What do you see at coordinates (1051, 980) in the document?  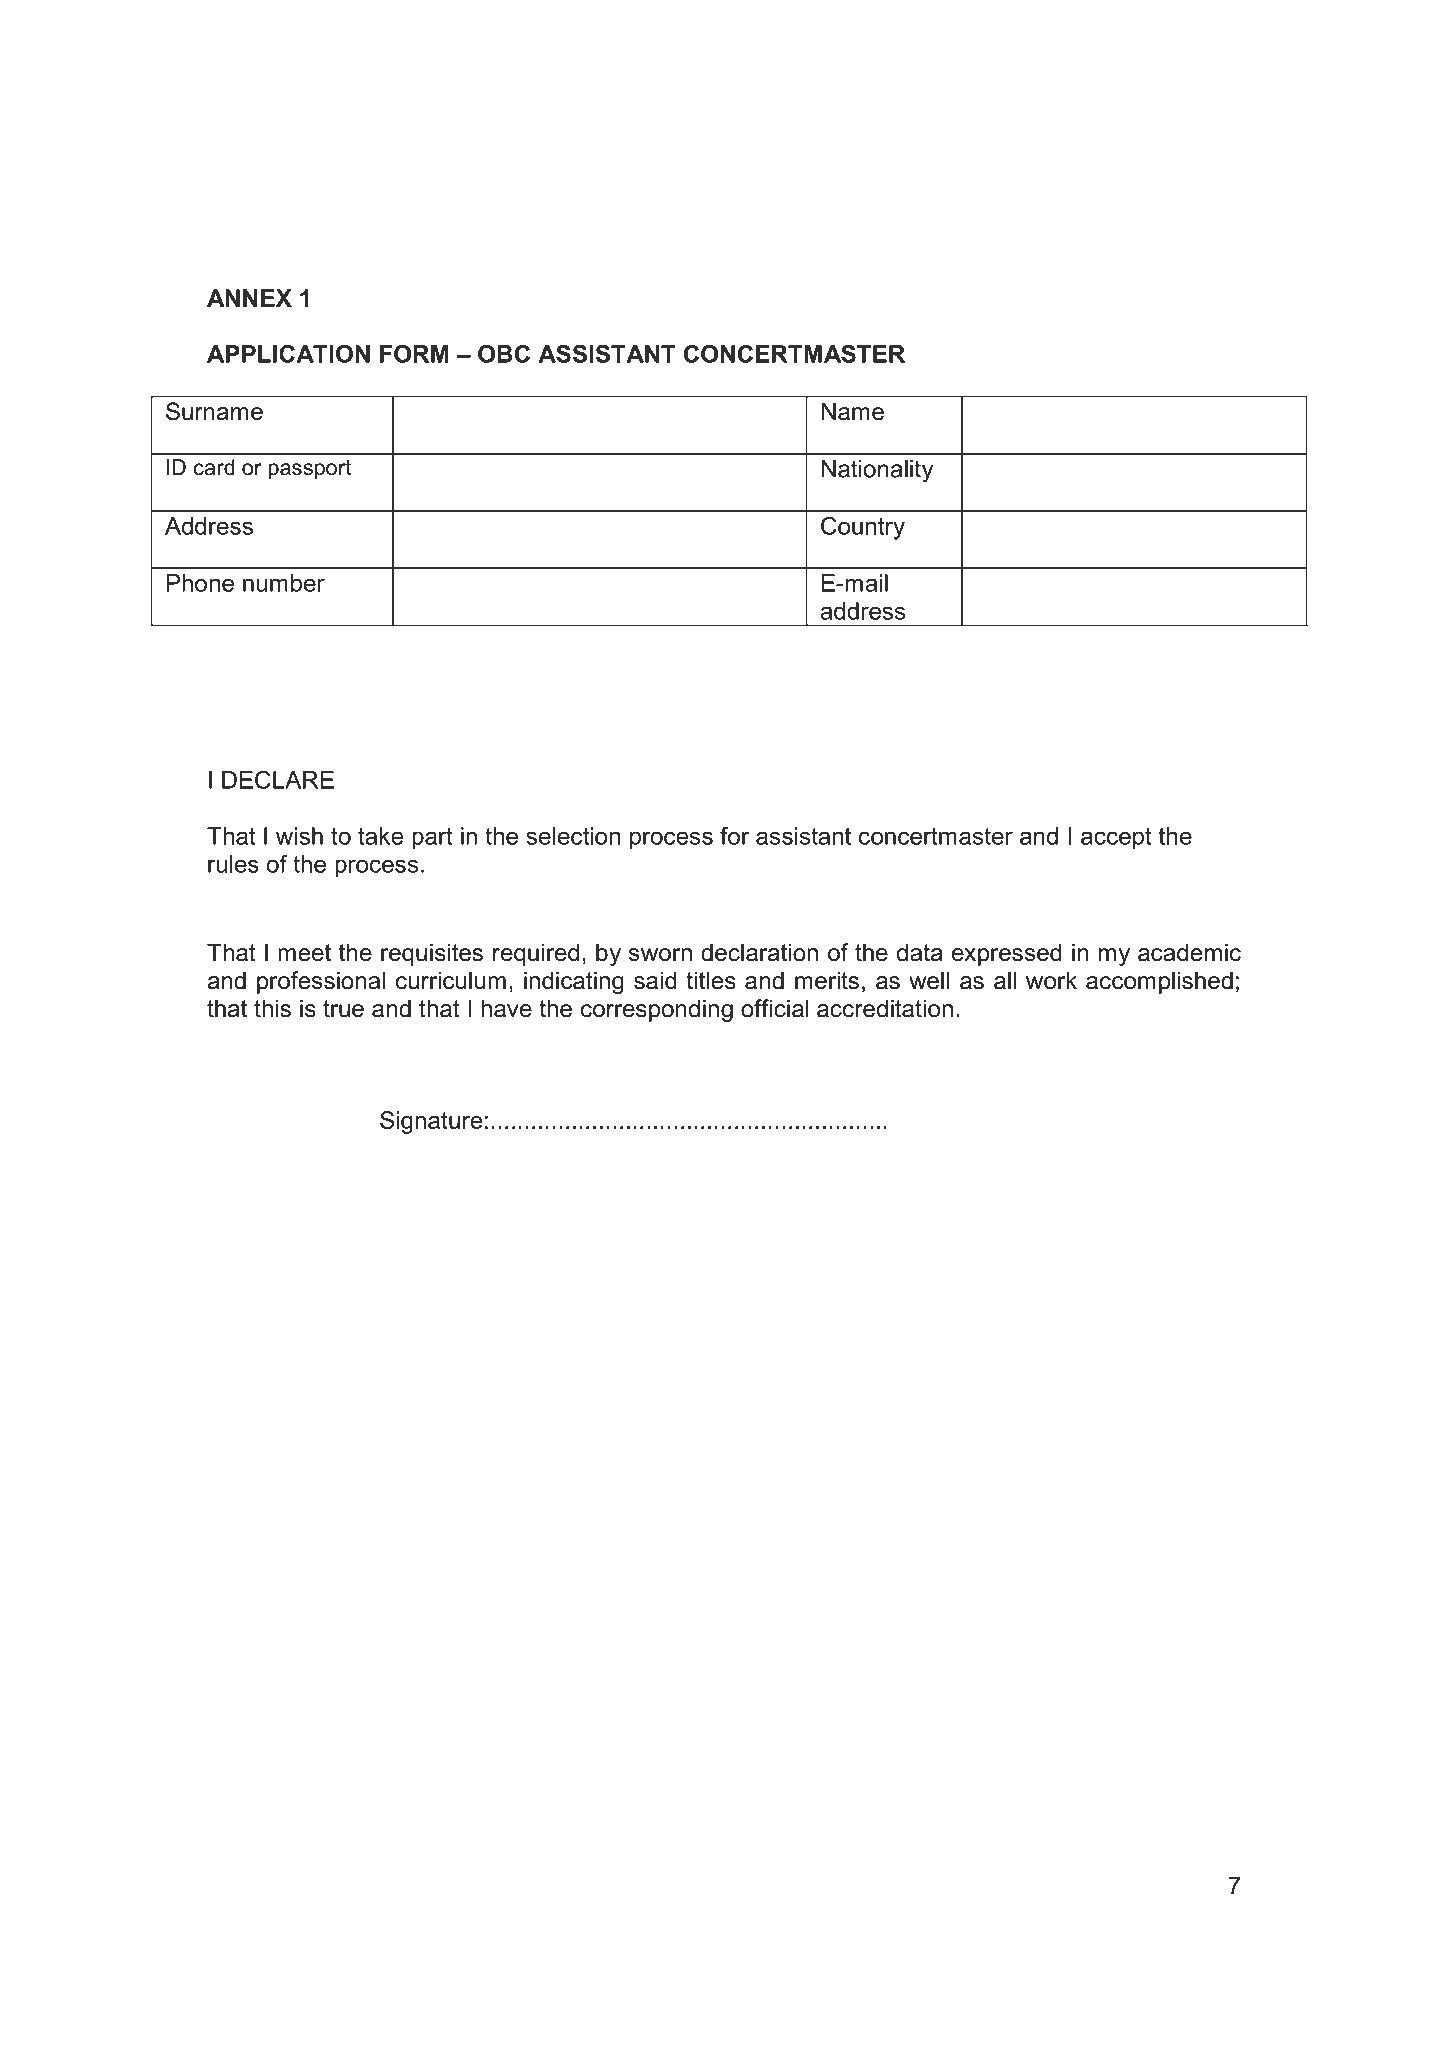 I see `work` at bounding box center [1051, 980].
